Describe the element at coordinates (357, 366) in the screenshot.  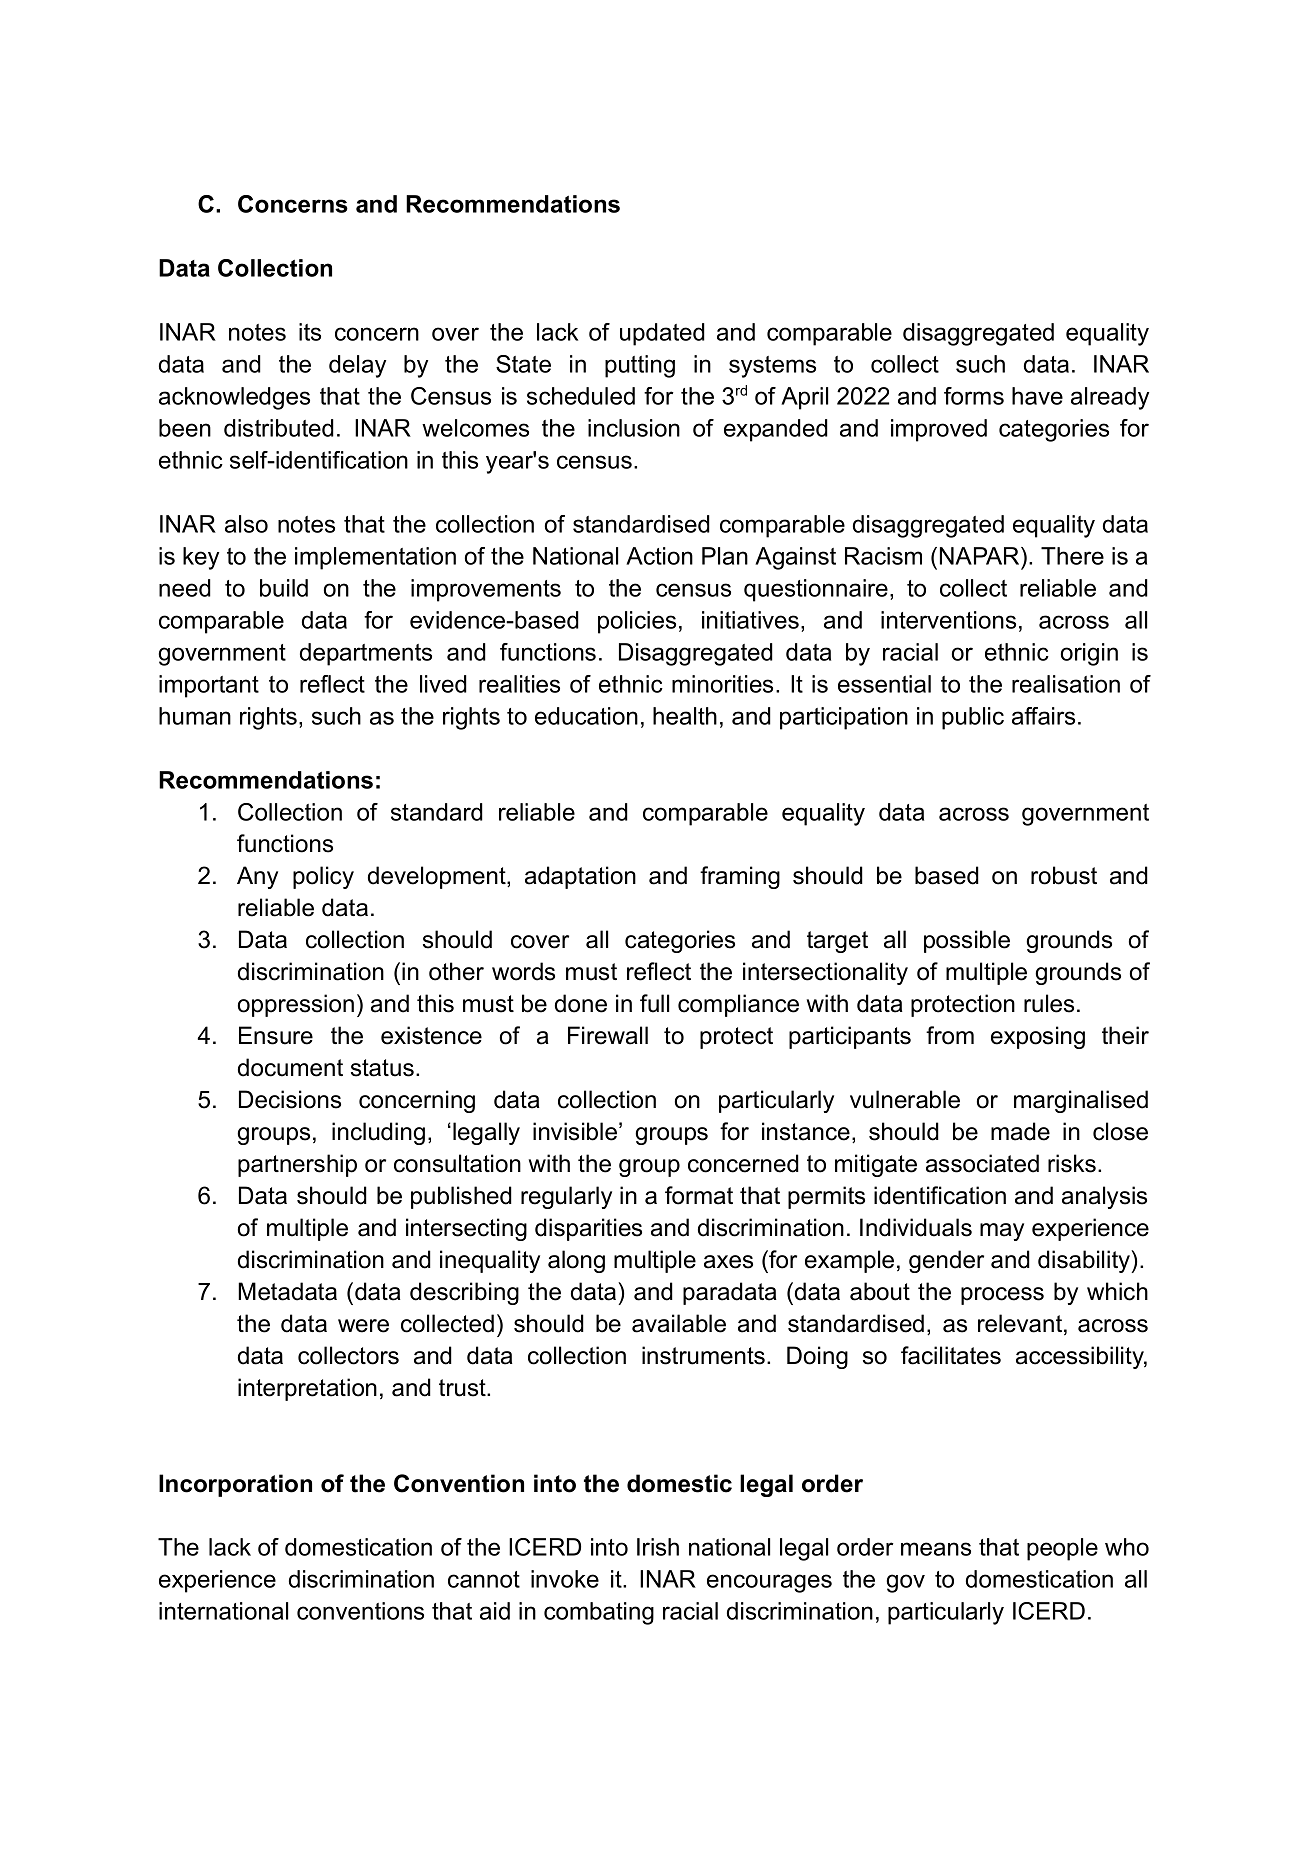
I see `delay` at that location.
